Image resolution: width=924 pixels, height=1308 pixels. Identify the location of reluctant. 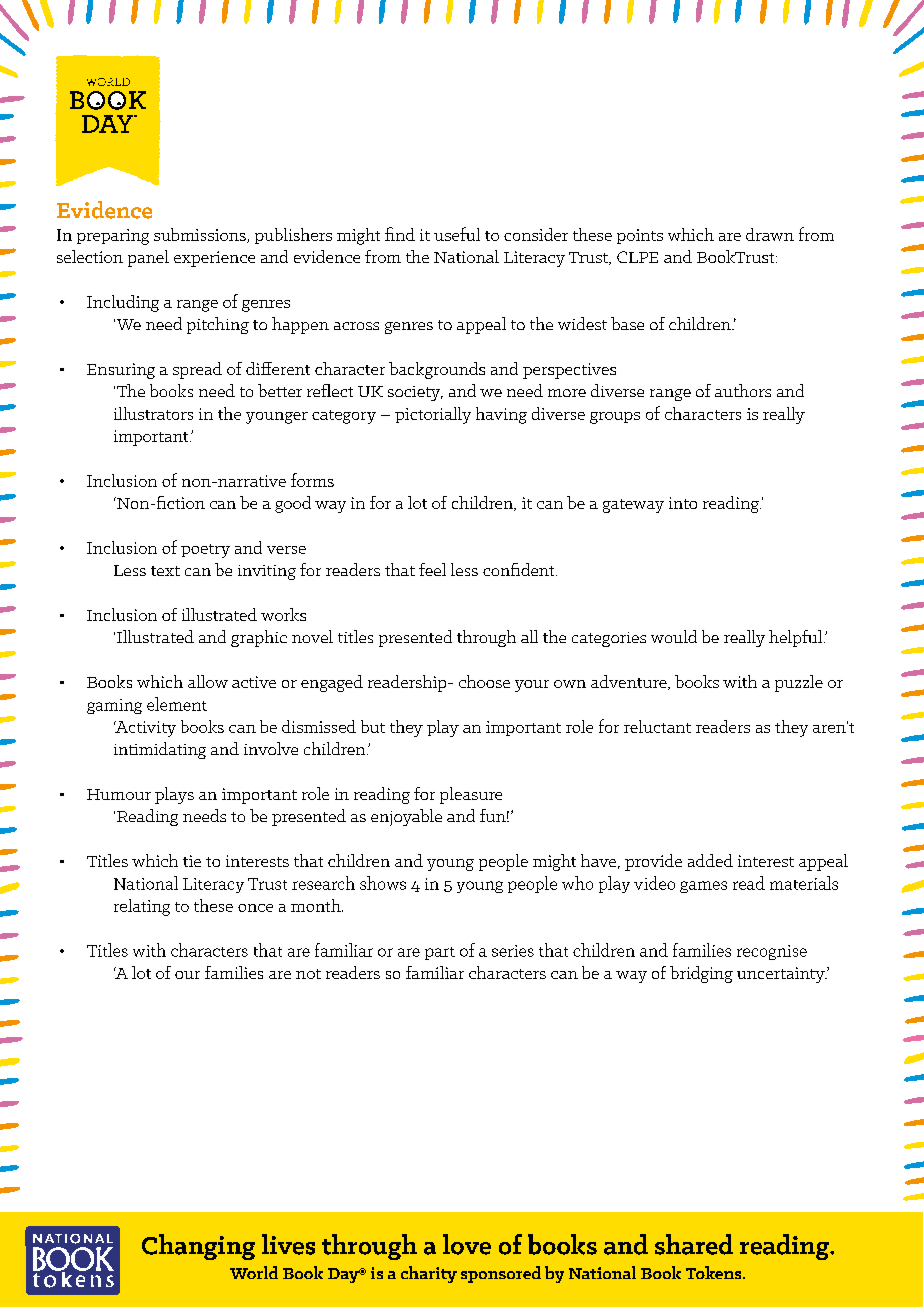
(657, 726).
